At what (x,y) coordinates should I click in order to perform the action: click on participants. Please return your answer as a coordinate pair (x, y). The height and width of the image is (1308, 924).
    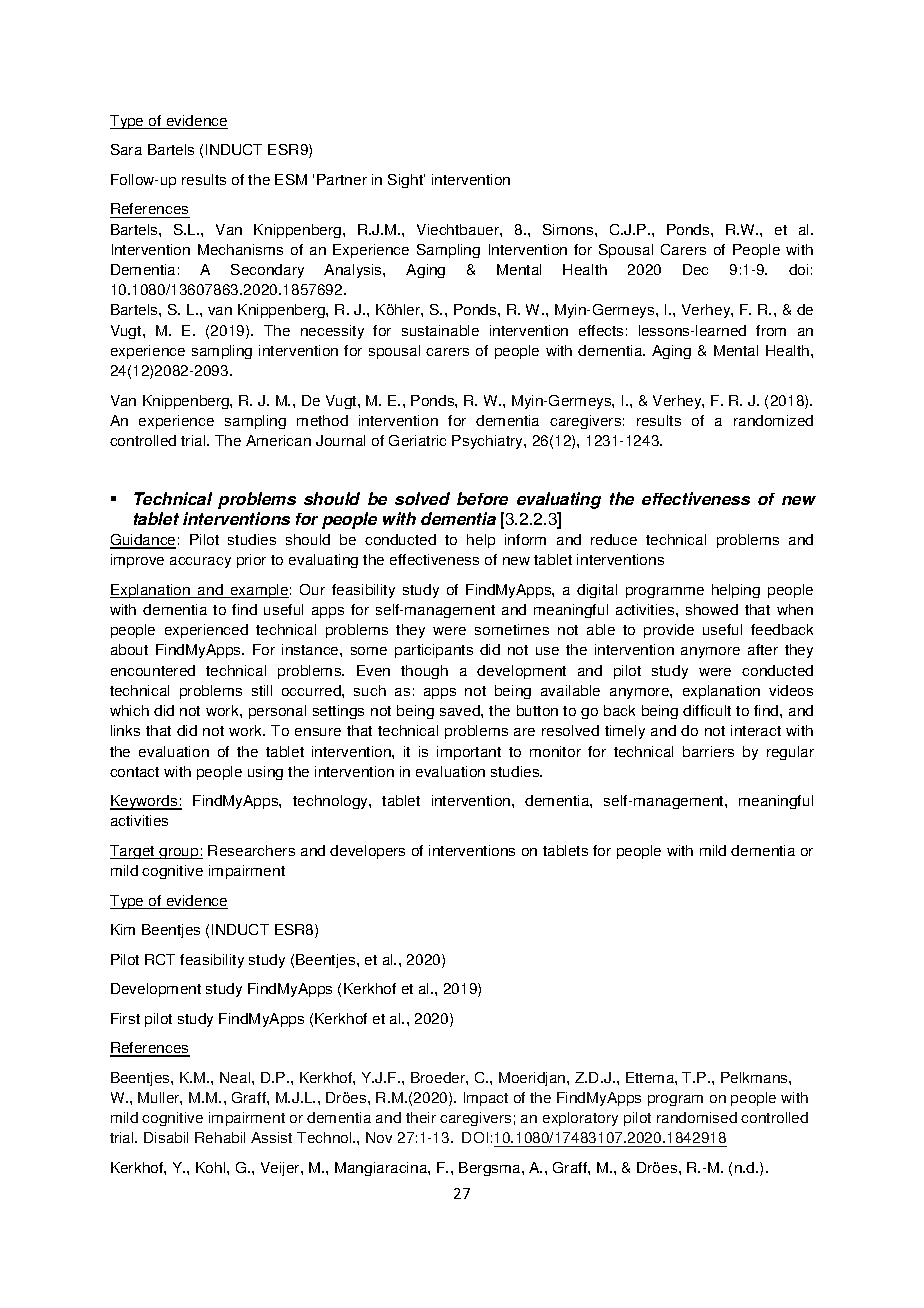
    Looking at the image, I should click on (434, 651).
